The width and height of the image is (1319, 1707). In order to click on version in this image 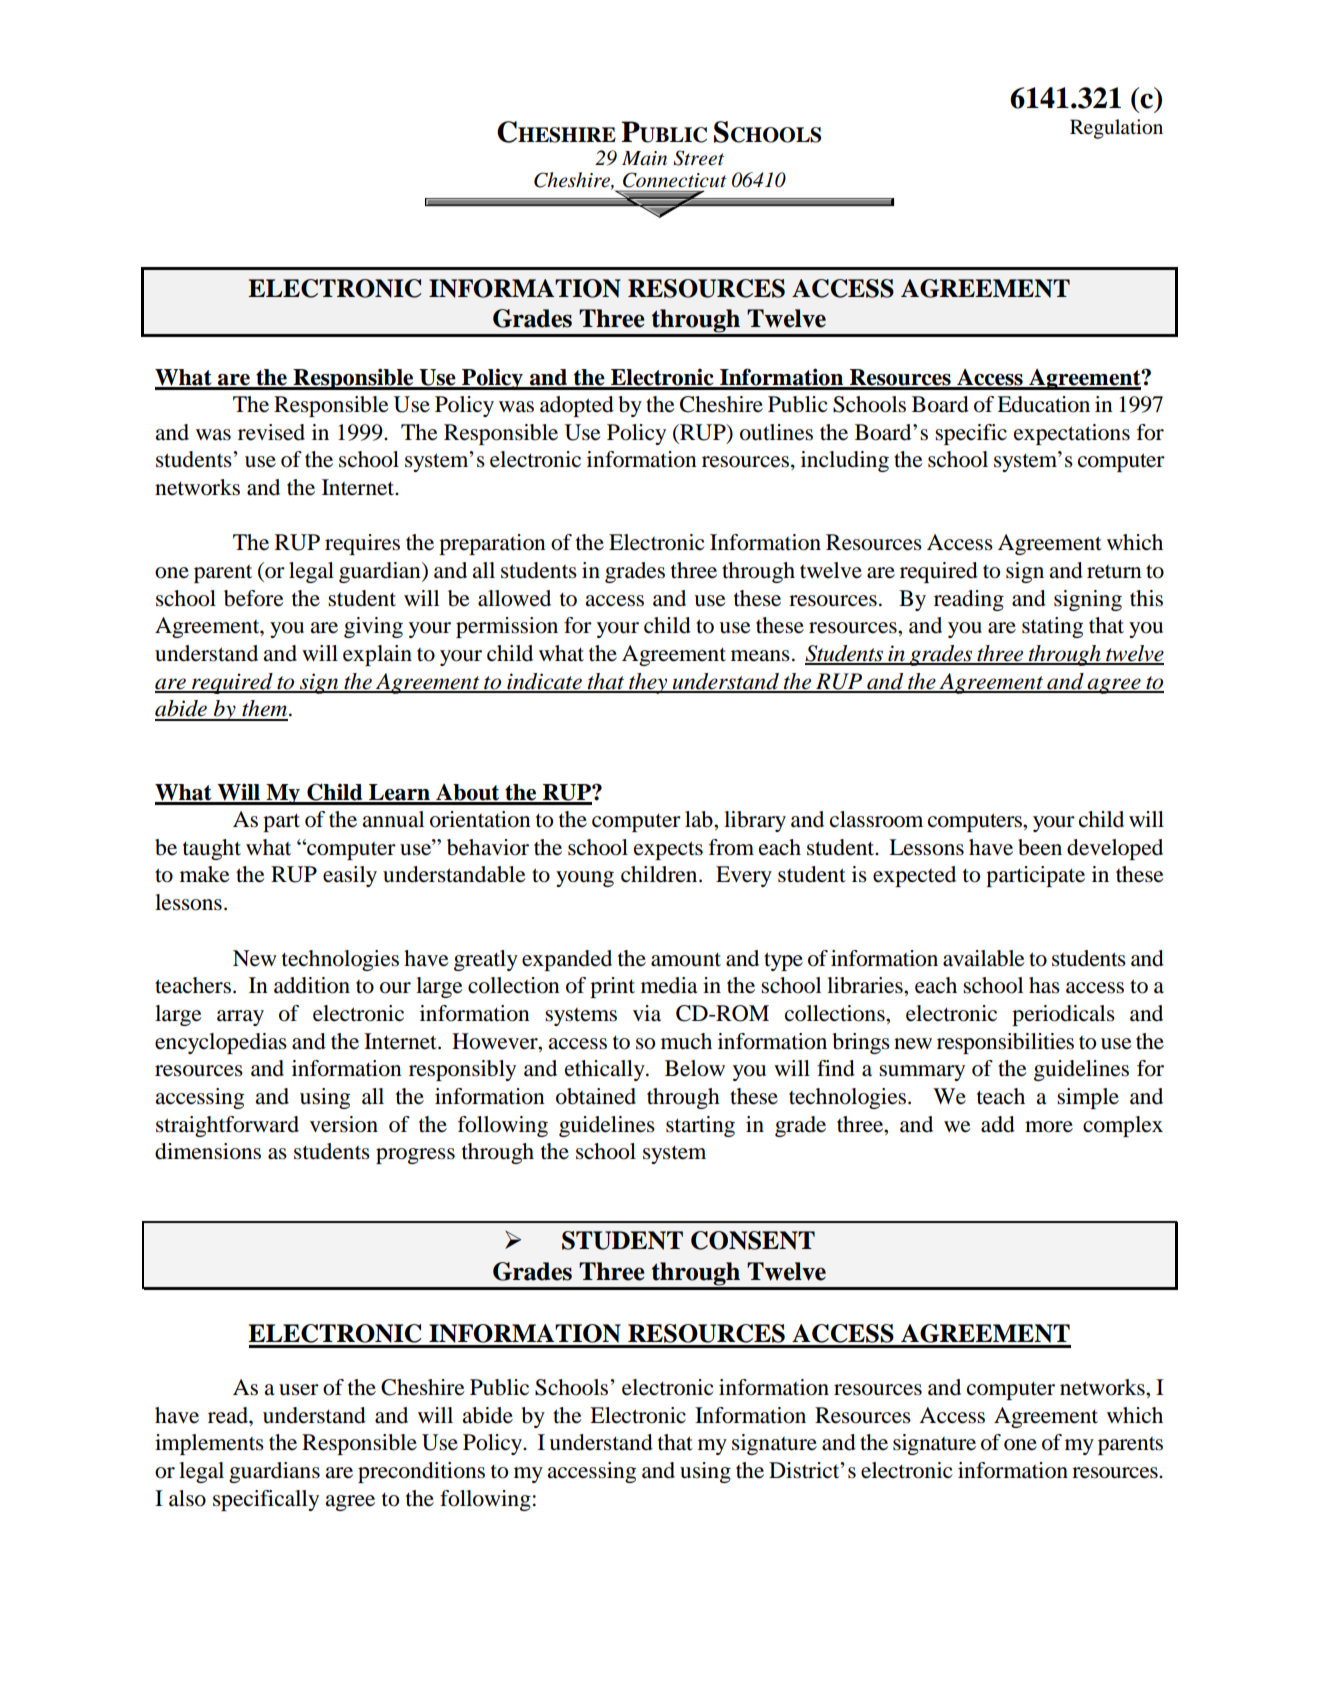, I will do `click(344, 1124)`.
